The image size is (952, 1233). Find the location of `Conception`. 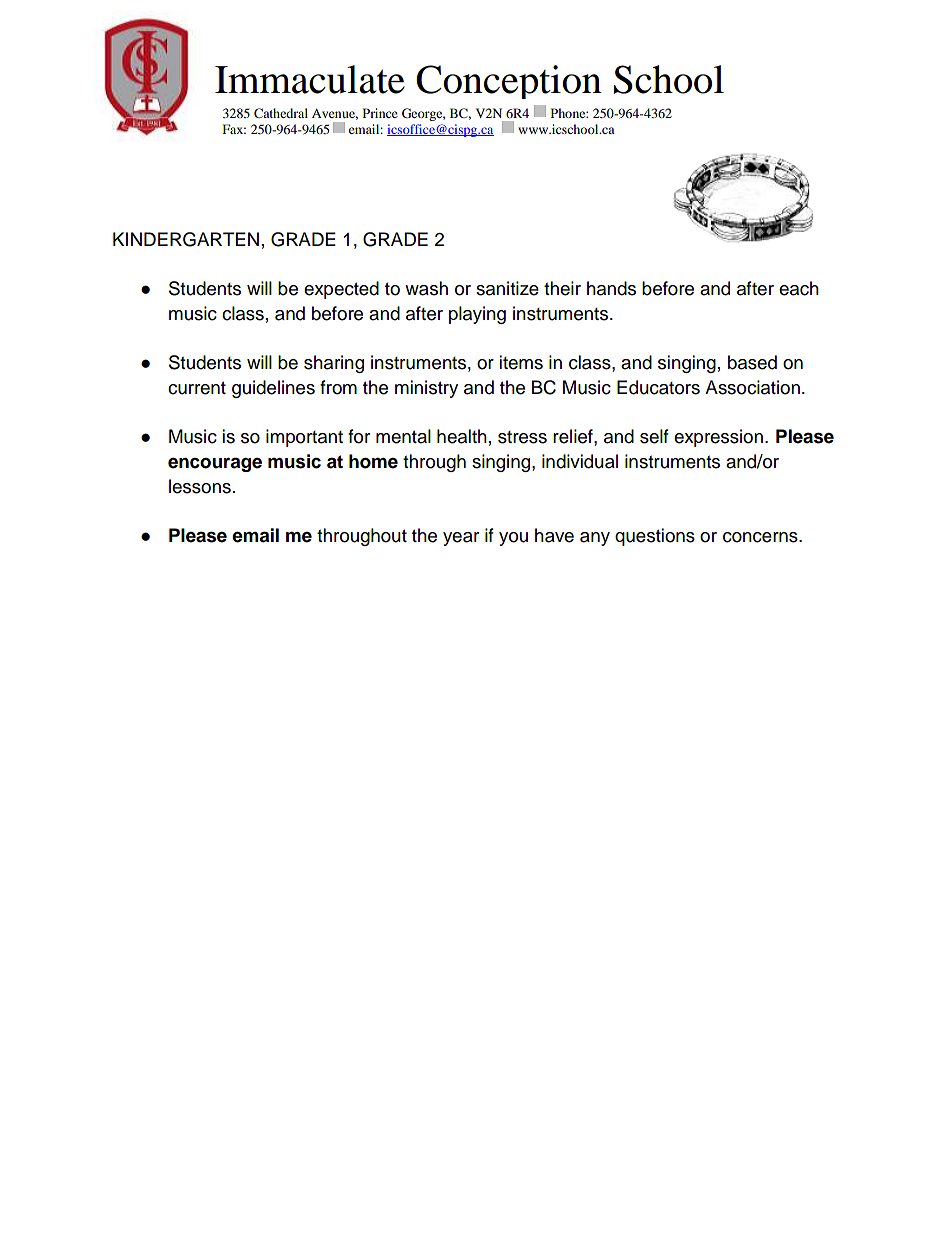

Conception is located at coordinates (509, 82).
